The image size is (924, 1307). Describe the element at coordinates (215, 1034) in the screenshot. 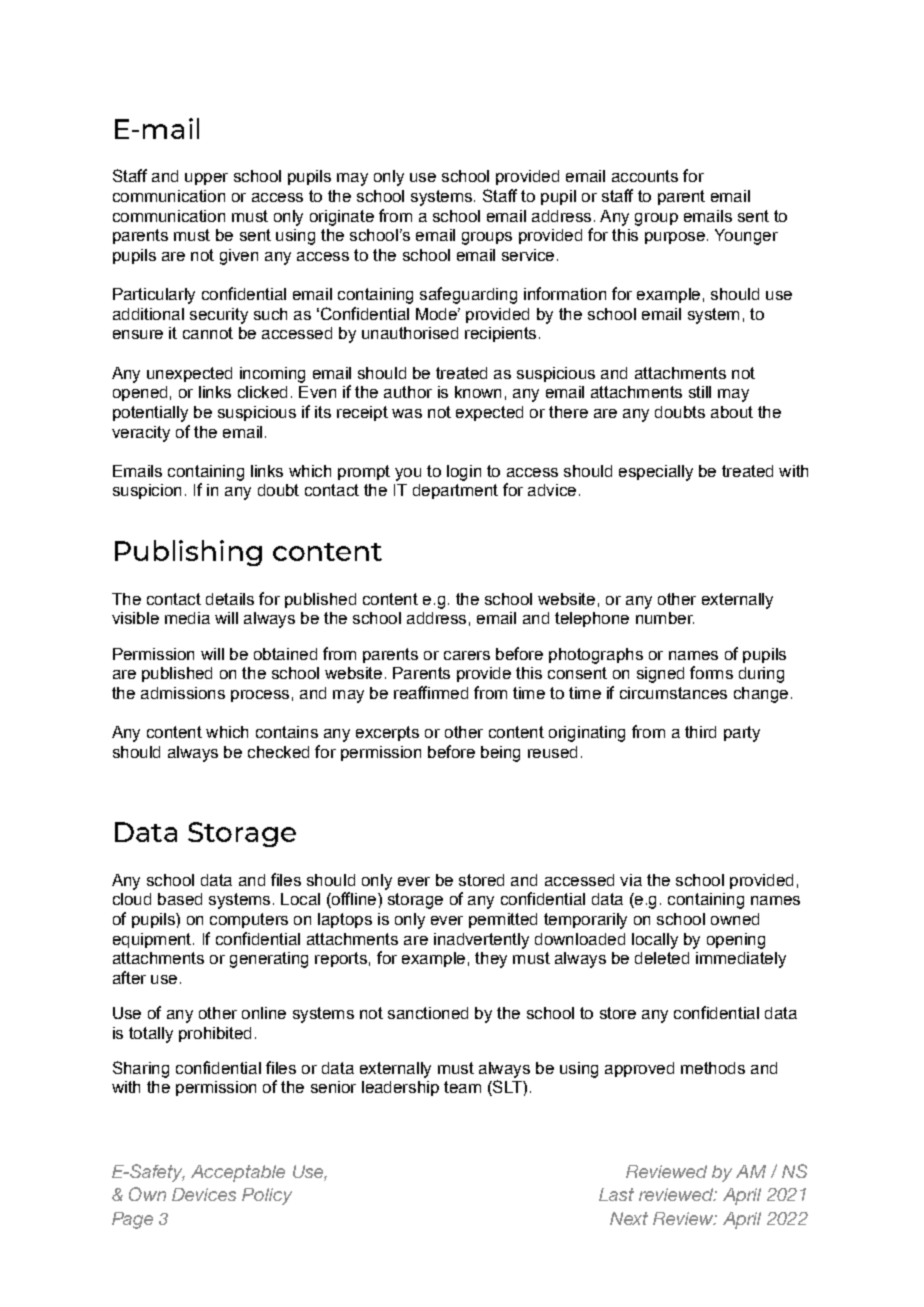

I see `prohibited` at that location.
